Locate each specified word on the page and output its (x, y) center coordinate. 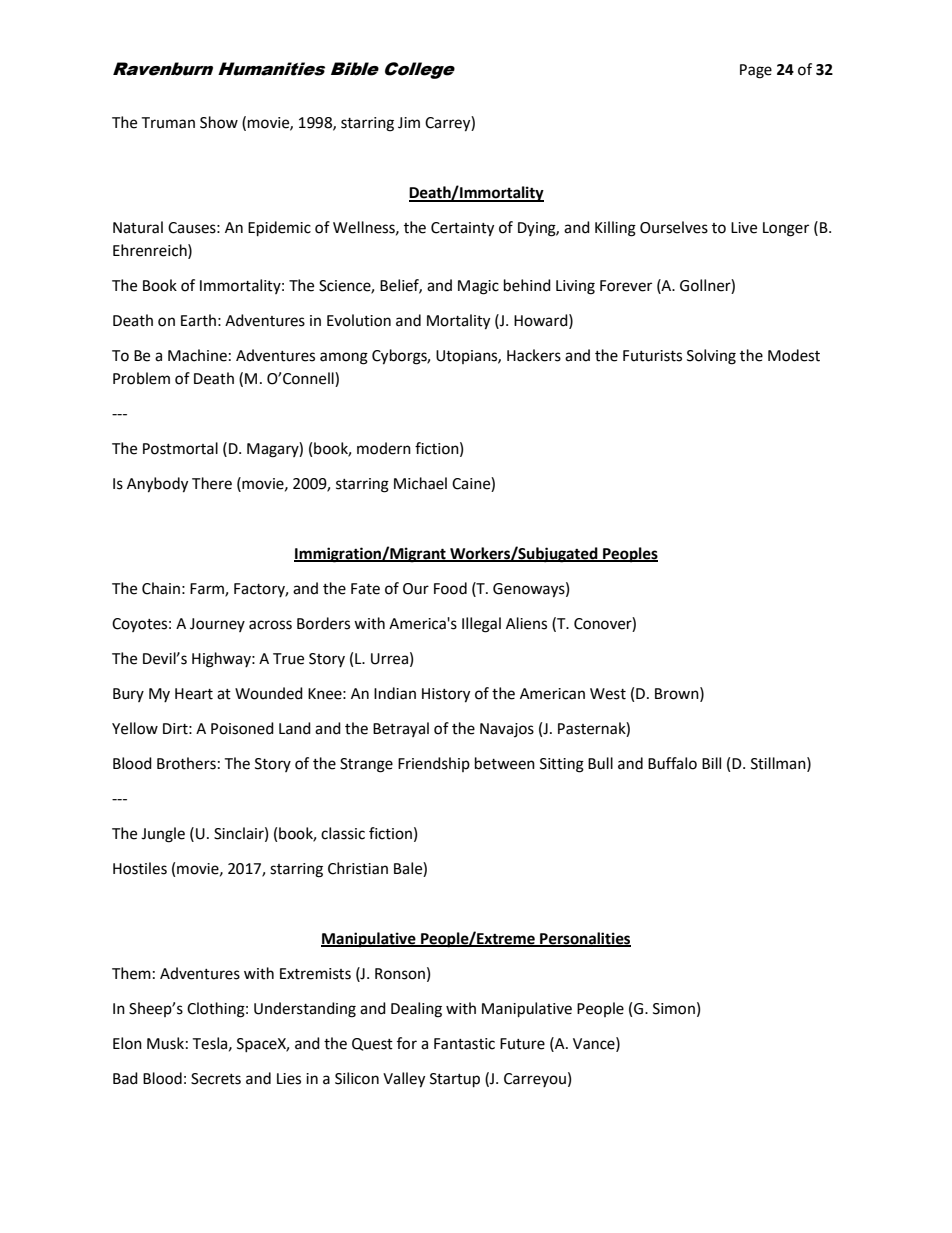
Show (219, 122)
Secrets (216, 1079)
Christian (358, 868)
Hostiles (140, 868)
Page (756, 71)
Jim (409, 123)
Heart (194, 694)
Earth (198, 320)
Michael (420, 483)
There (212, 483)
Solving (711, 357)
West (608, 694)
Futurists (652, 356)
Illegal (481, 625)
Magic (478, 287)
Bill (711, 763)
